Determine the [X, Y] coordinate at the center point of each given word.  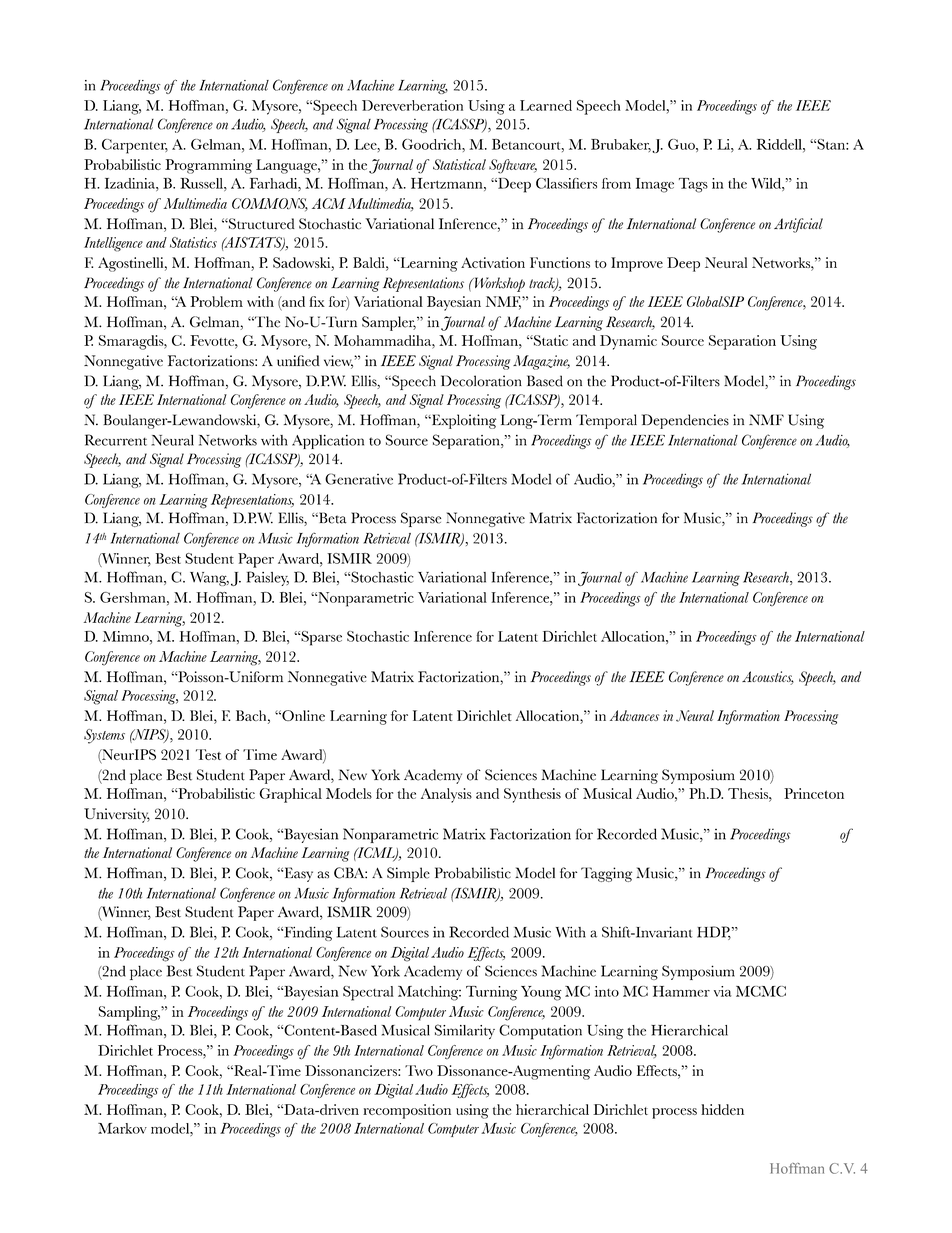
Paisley [268, 578]
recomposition [407, 1111]
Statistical [459, 164]
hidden [722, 1109]
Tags [693, 185]
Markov [122, 1128]
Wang [209, 579]
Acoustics [768, 678]
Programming [208, 166]
